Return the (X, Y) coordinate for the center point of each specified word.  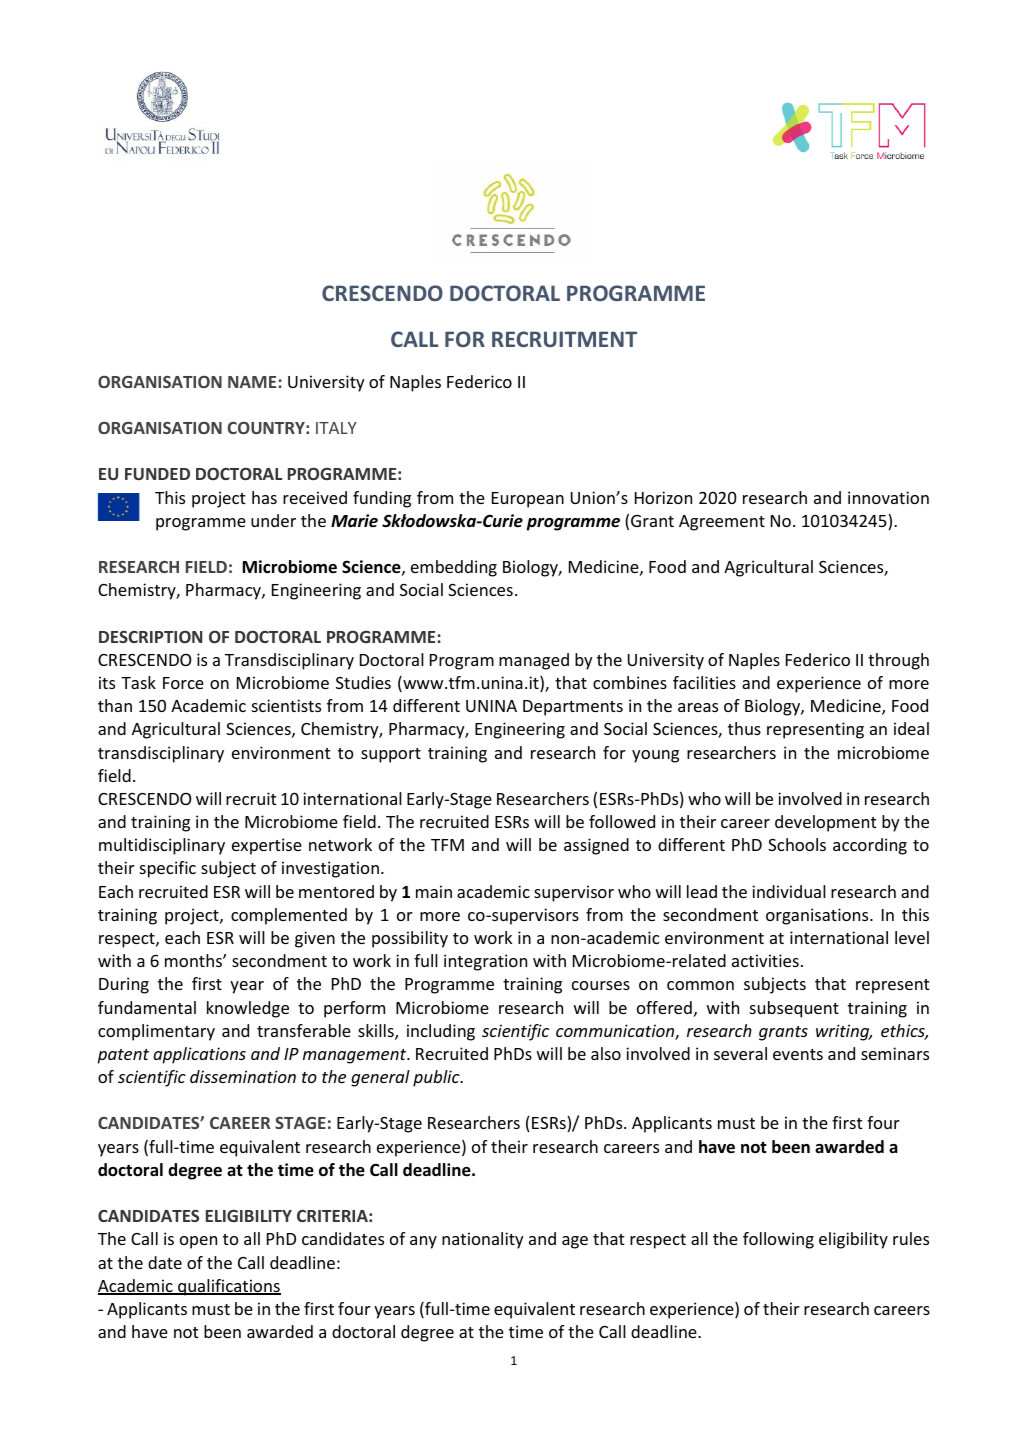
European (528, 500)
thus (744, 728)
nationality (483, 1240)
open (198, 1242)
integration (485, 962)
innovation (888, 497)
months (194, 960)
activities (765, 960)
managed (534, 661)
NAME (252, 382)
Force (183, 683)
